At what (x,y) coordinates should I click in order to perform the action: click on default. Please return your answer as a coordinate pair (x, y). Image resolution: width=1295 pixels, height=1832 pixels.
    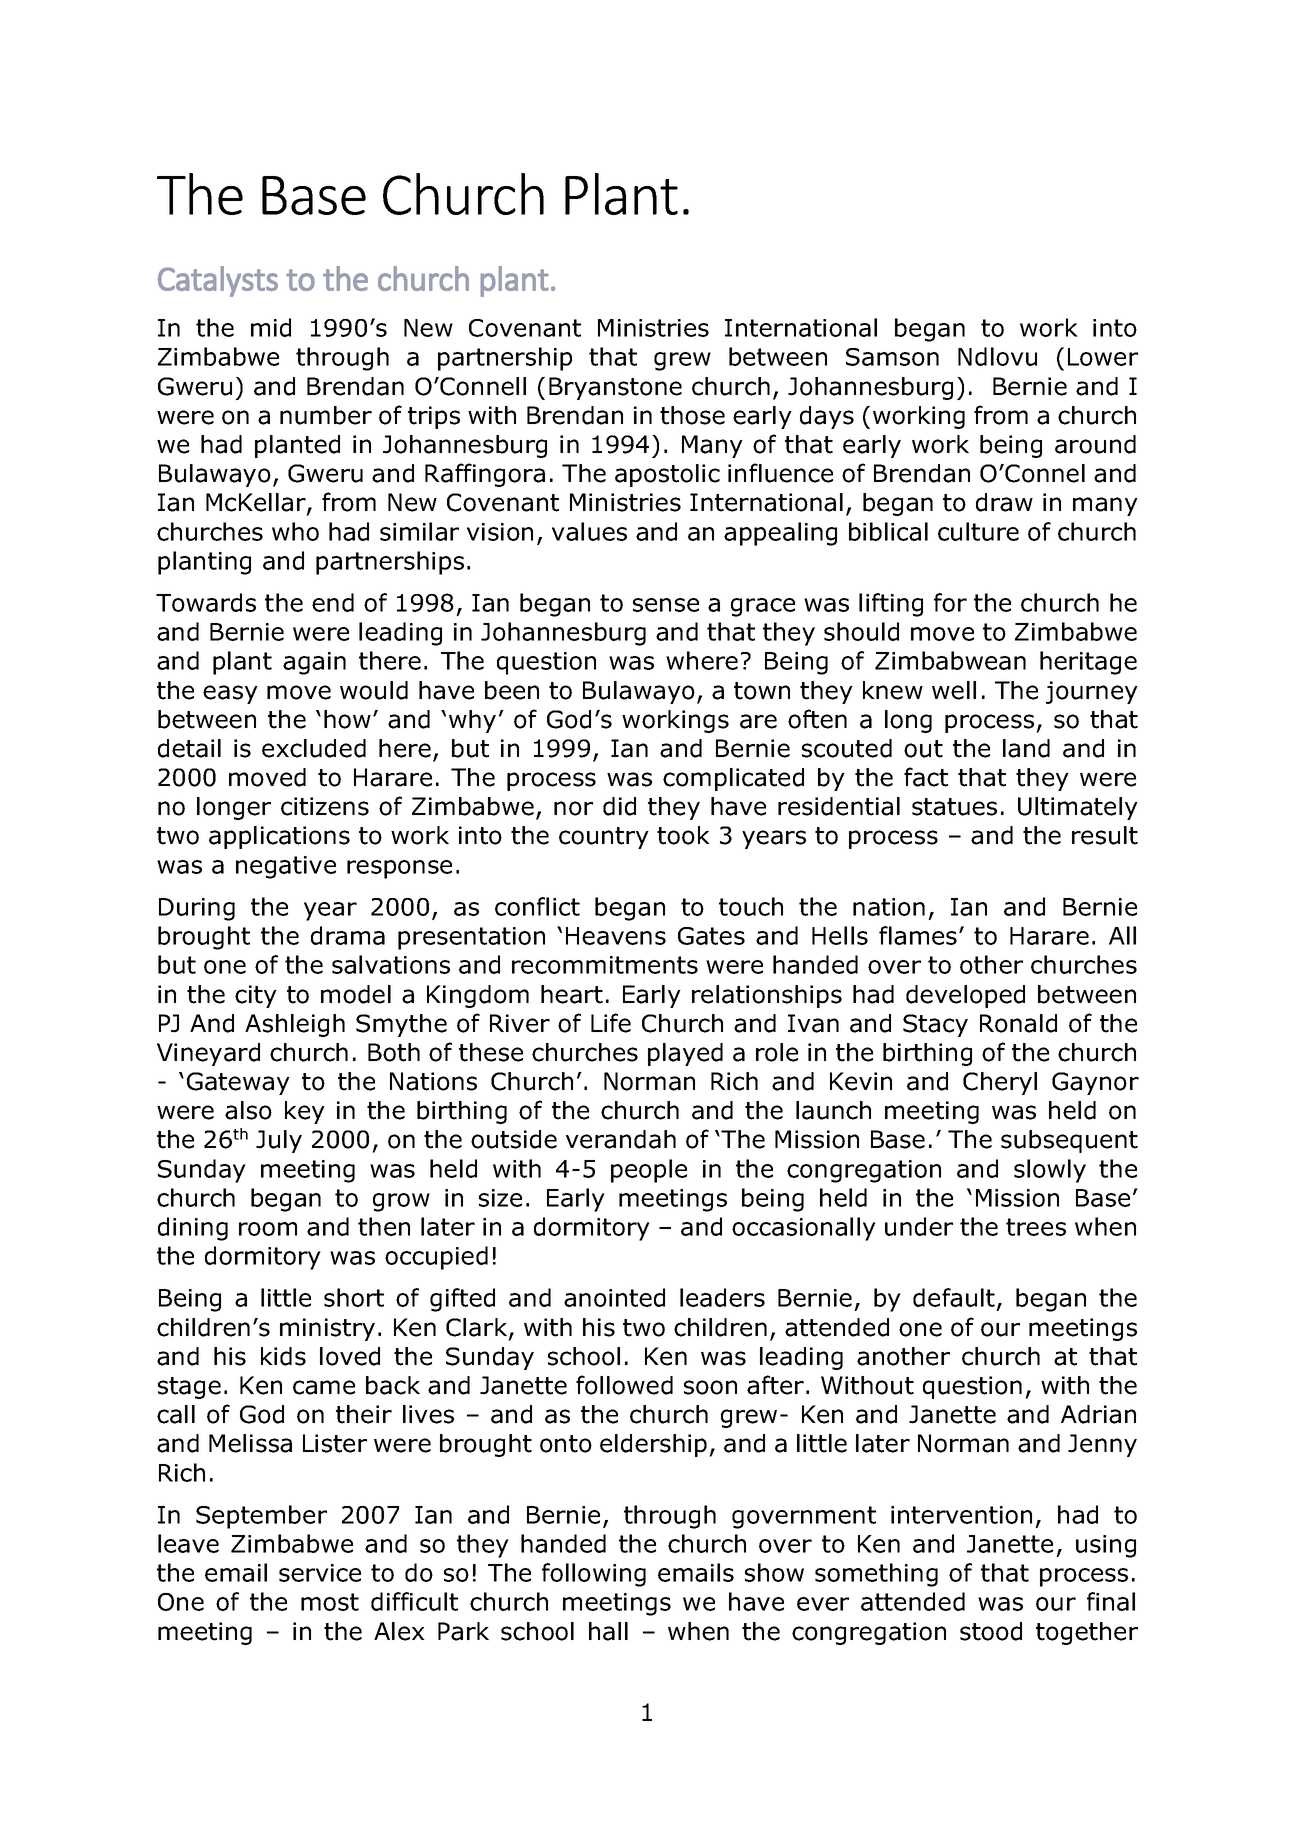
    Looking at the image, I should click on (954, 1297).
